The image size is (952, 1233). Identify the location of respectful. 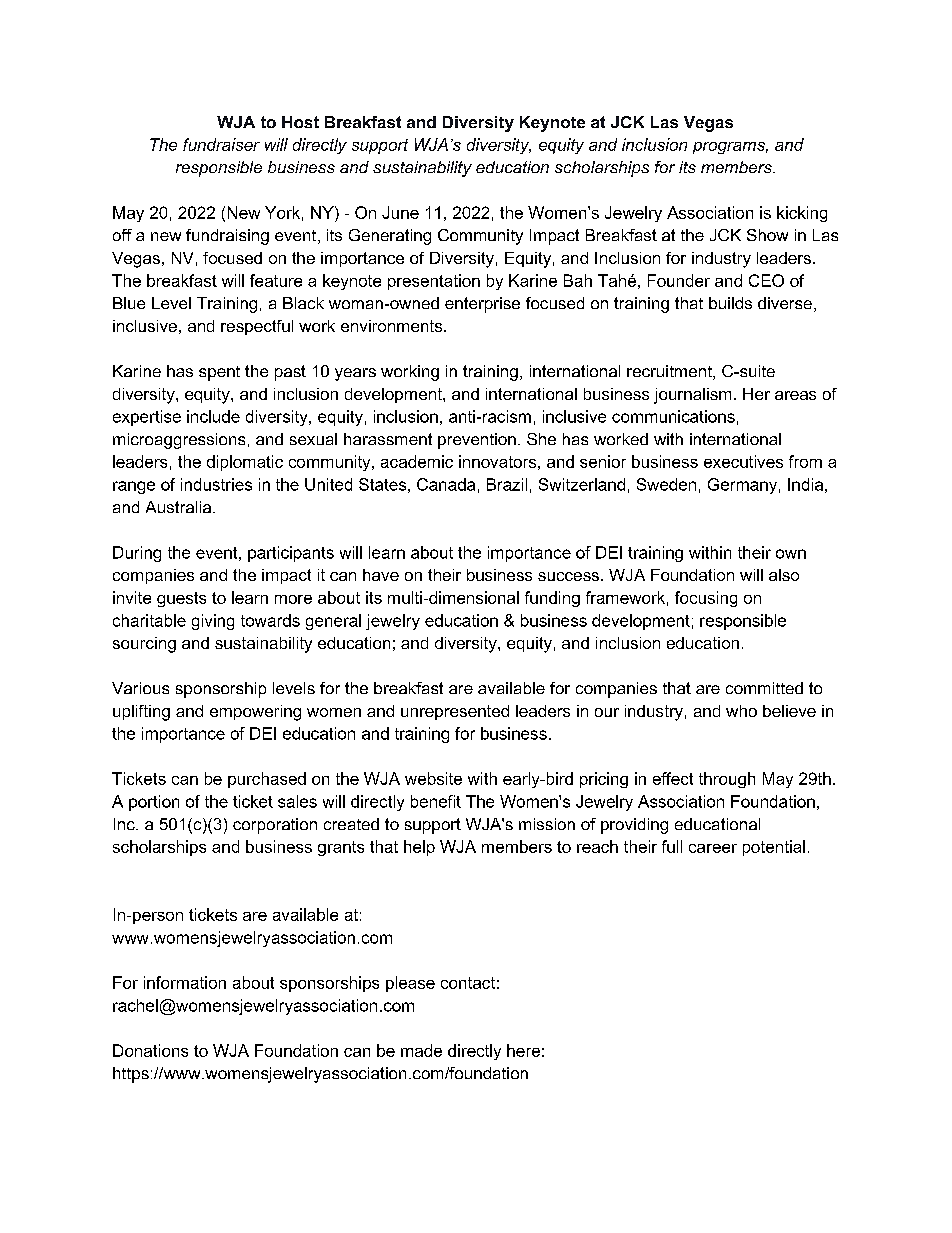
(257, 327).
